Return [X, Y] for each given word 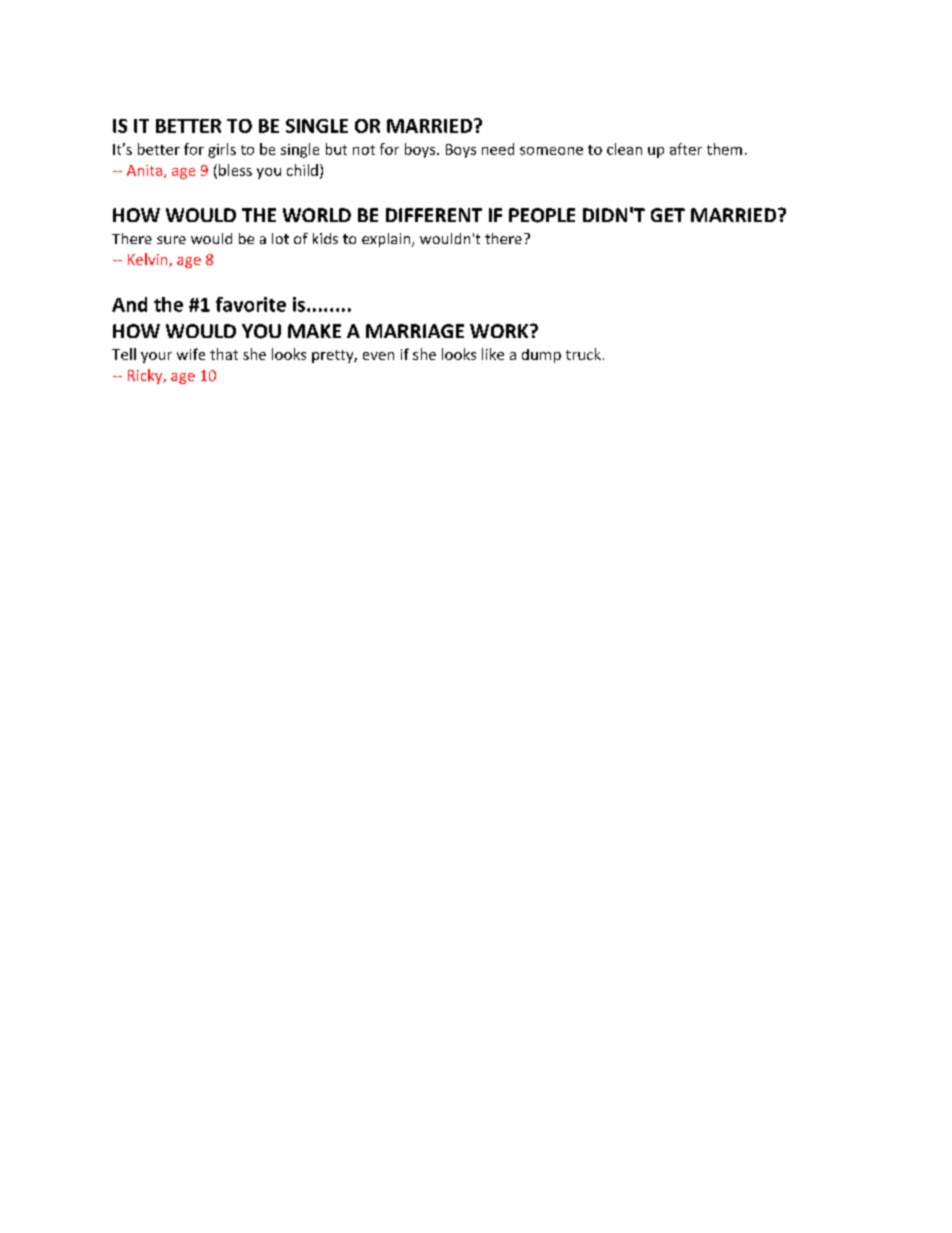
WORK [500, 331]
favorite [251, 304]
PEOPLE [542, 215]
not [364, 150]
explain [387, 240]
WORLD [317, 215]
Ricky [146, 376]
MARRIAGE [415, 331]
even [378, 356]
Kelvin [149, 260]
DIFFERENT [434, 215]
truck [583, 354]
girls [222, 150]
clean [624, 149]
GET [668, 215]
